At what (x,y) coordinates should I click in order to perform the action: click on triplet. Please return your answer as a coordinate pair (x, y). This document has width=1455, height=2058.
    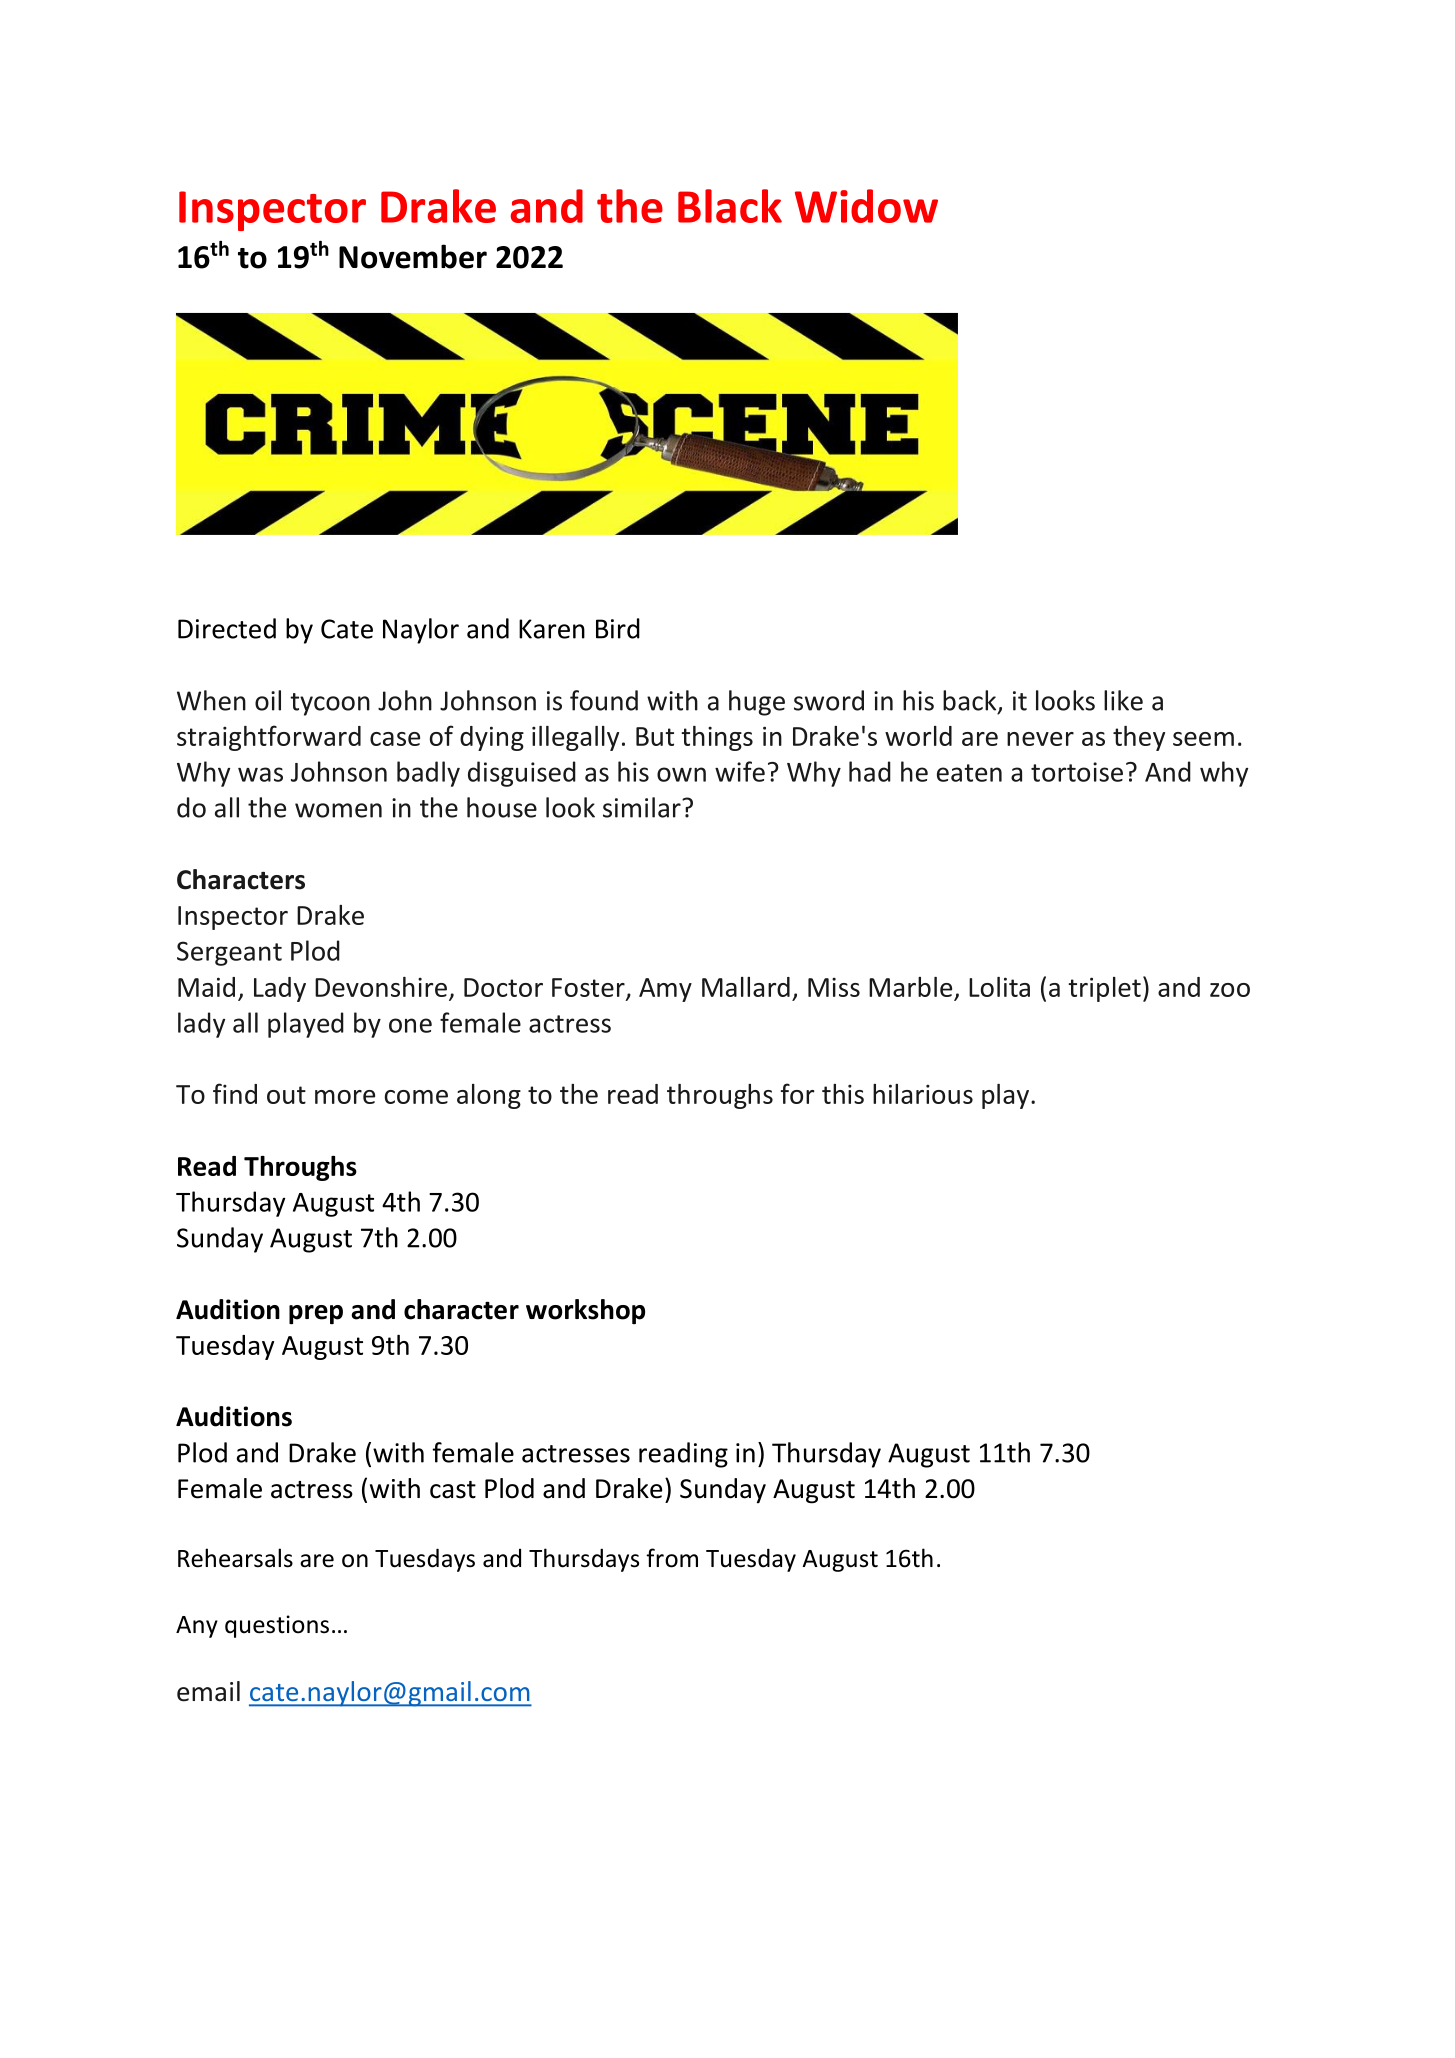
    Looking at the image, I should click on (1104, 989).
